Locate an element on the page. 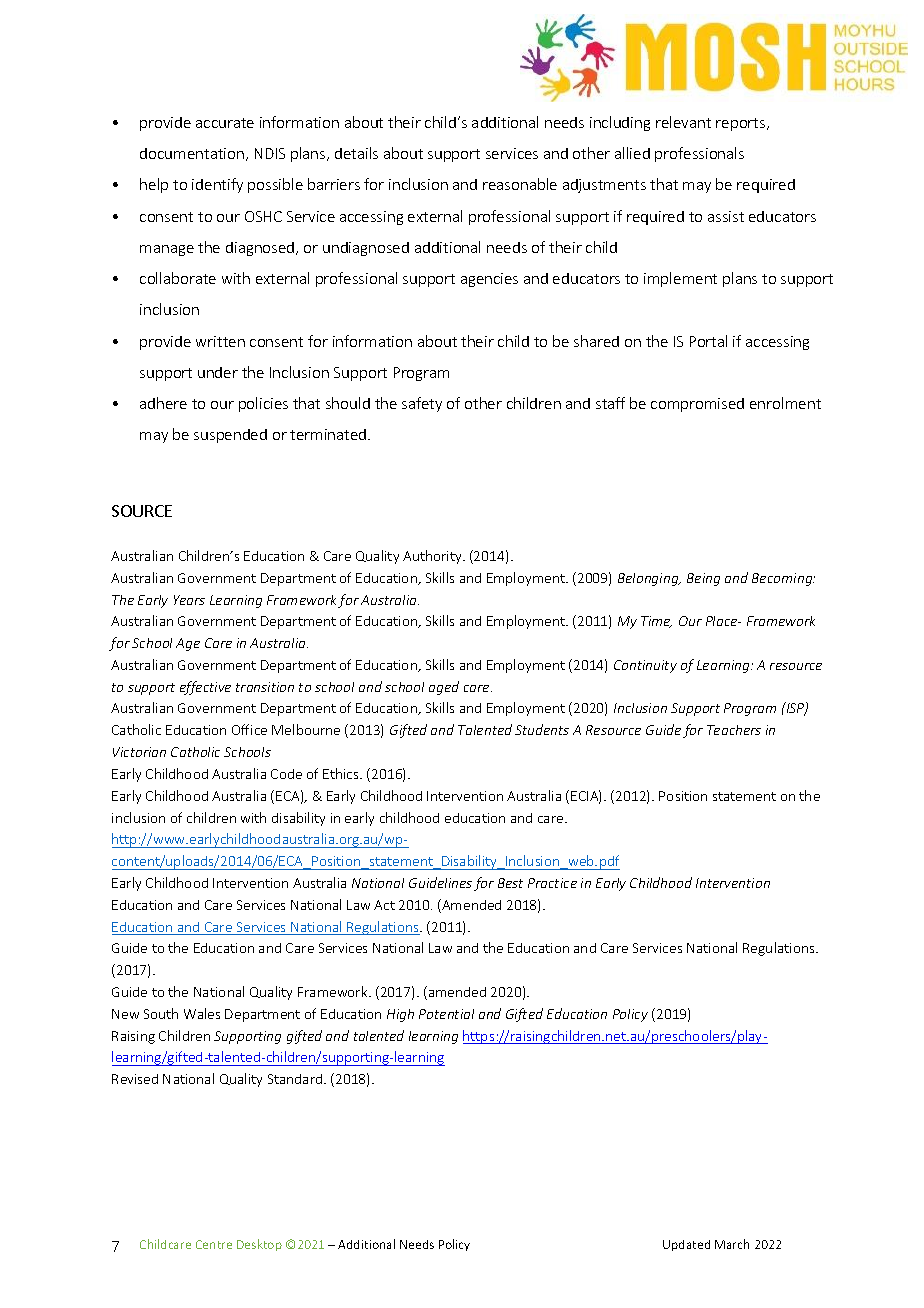 This image has width=924, height=1308. Centre is located at coordinates (214, 1244).
